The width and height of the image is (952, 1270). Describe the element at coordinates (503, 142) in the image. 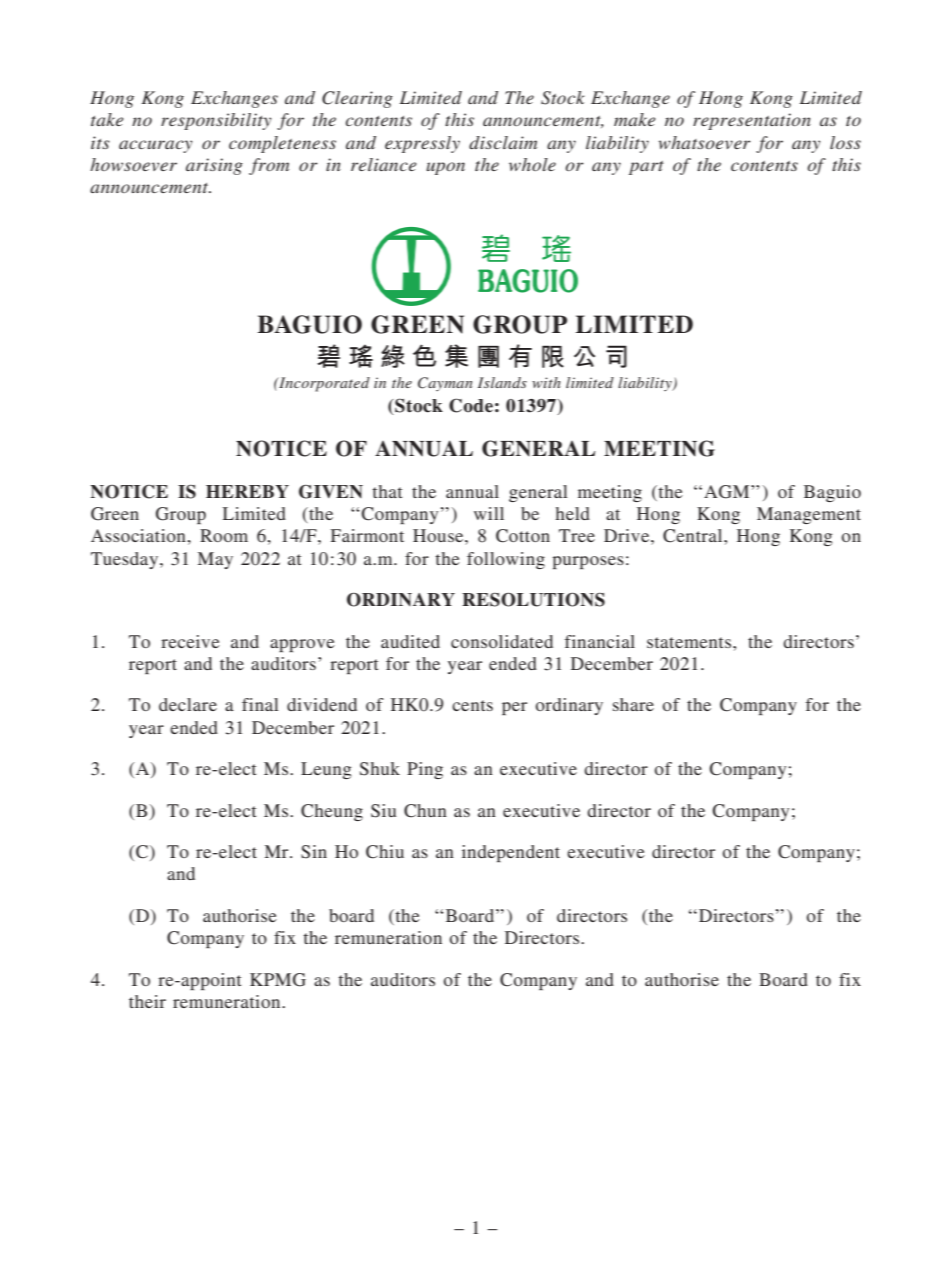

I see `disclaim` at that location.
